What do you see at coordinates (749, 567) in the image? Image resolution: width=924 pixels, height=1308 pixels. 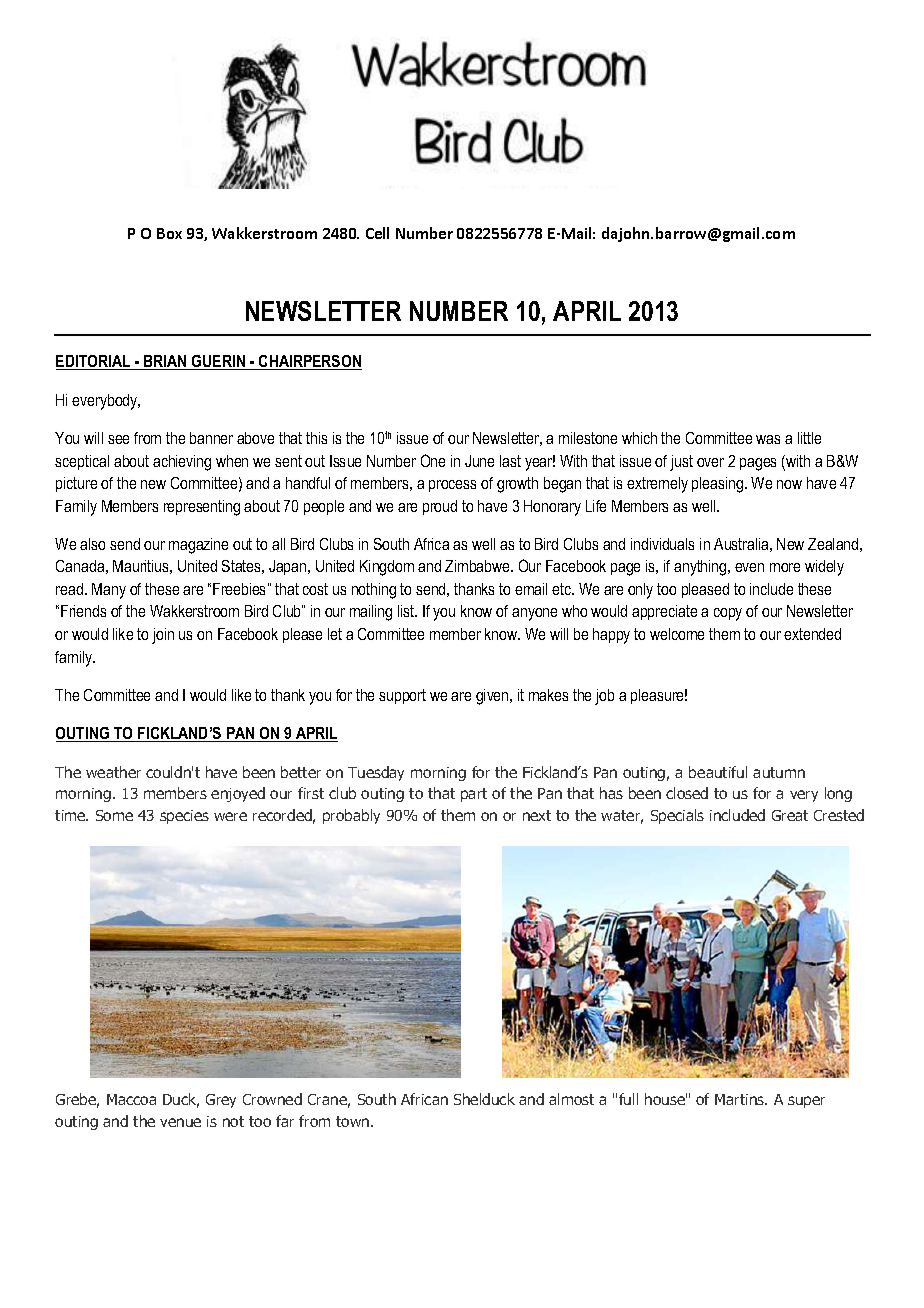 I see `even` at bounding box center [749, 567].
